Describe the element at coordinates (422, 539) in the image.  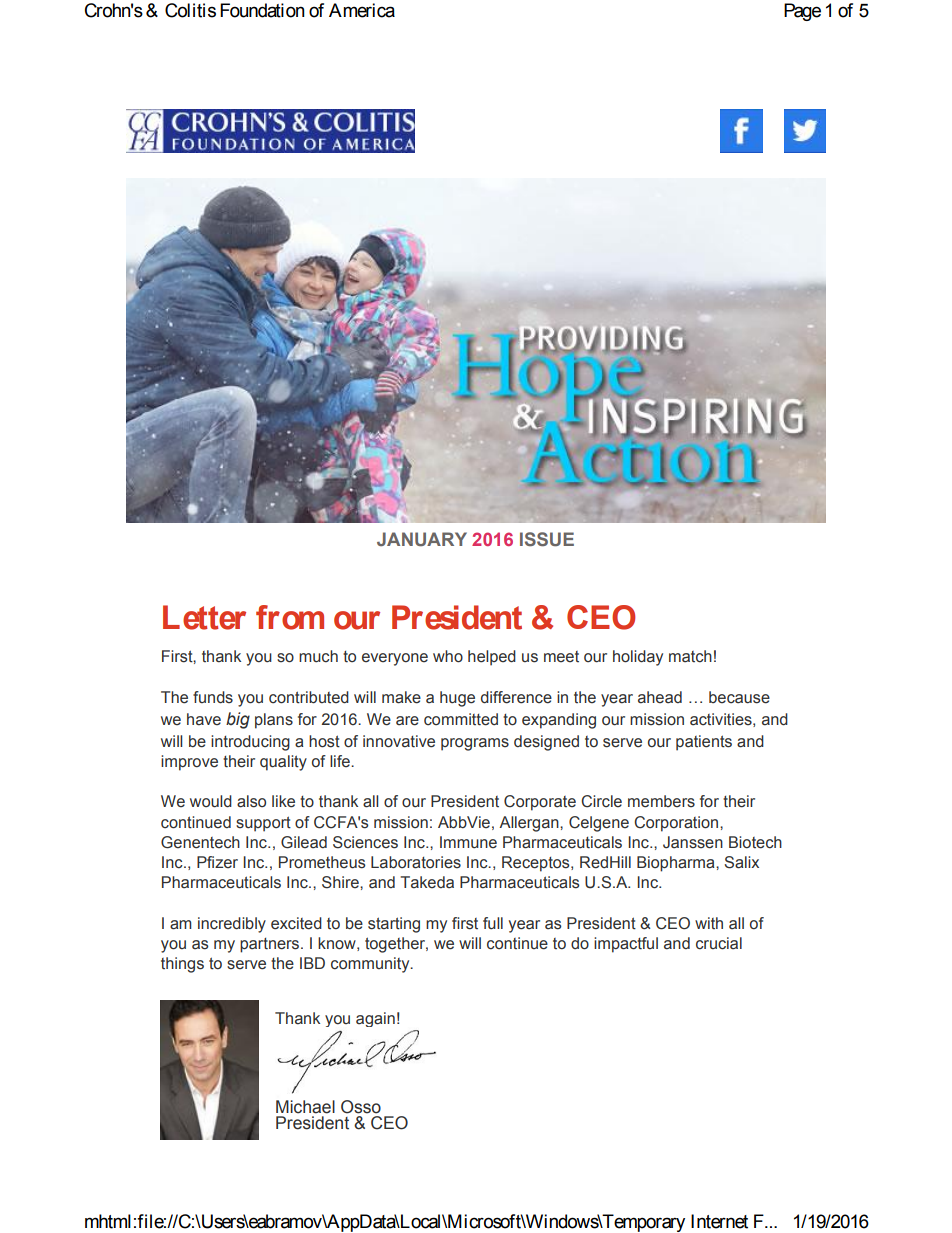
I see `JANUARY` at that location.
